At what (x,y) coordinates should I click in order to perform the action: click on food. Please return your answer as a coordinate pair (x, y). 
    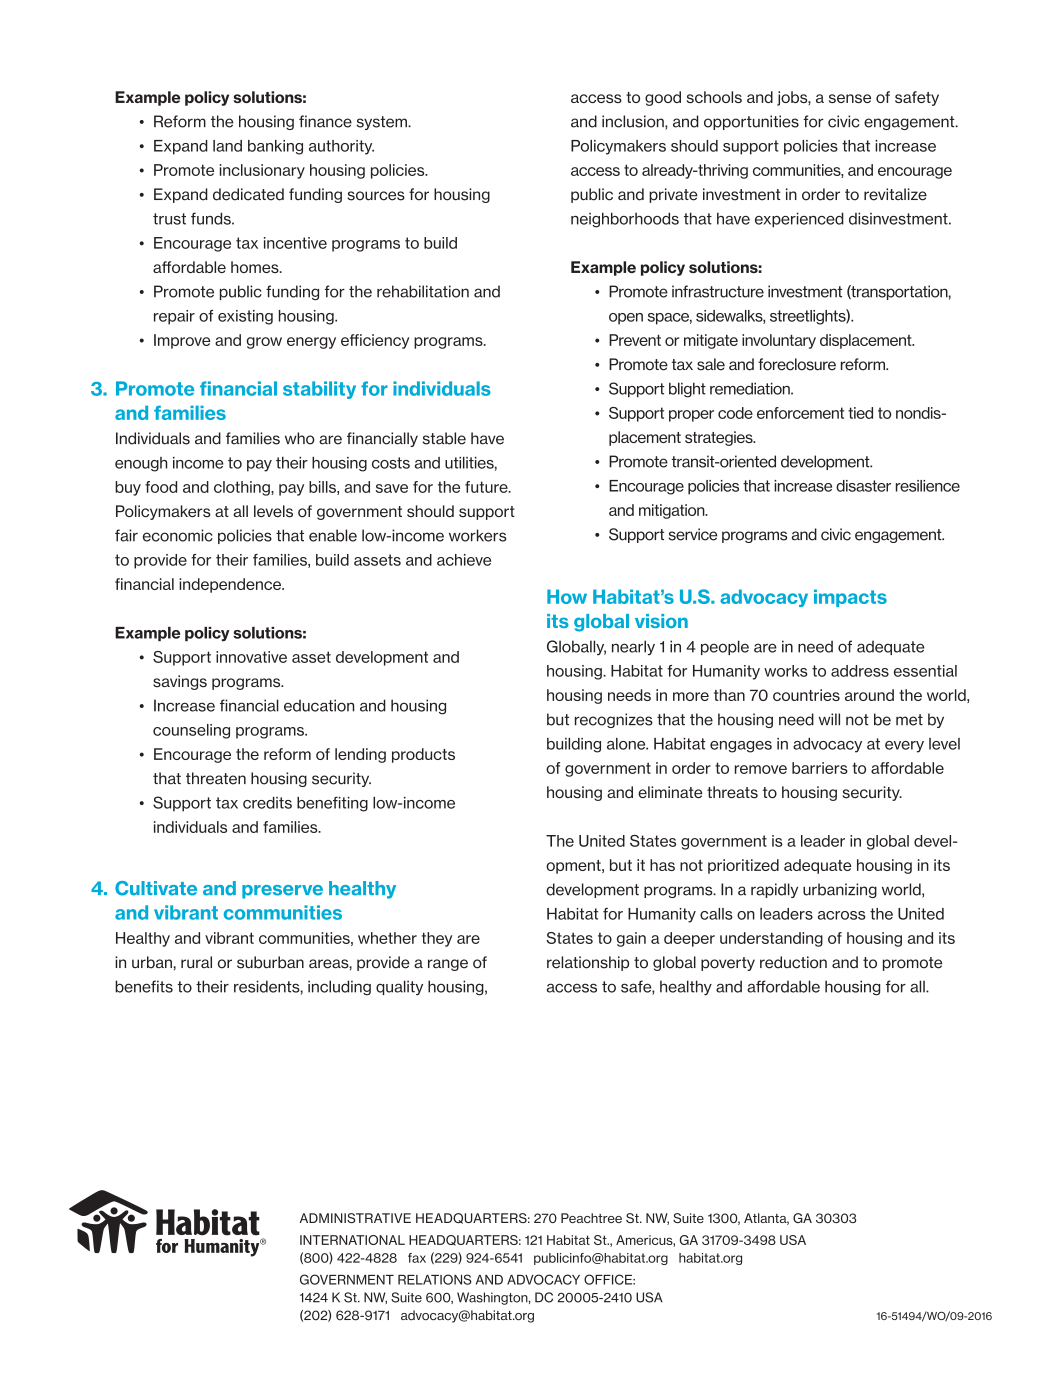
    Looking at the image, I should click on (161, 487).
